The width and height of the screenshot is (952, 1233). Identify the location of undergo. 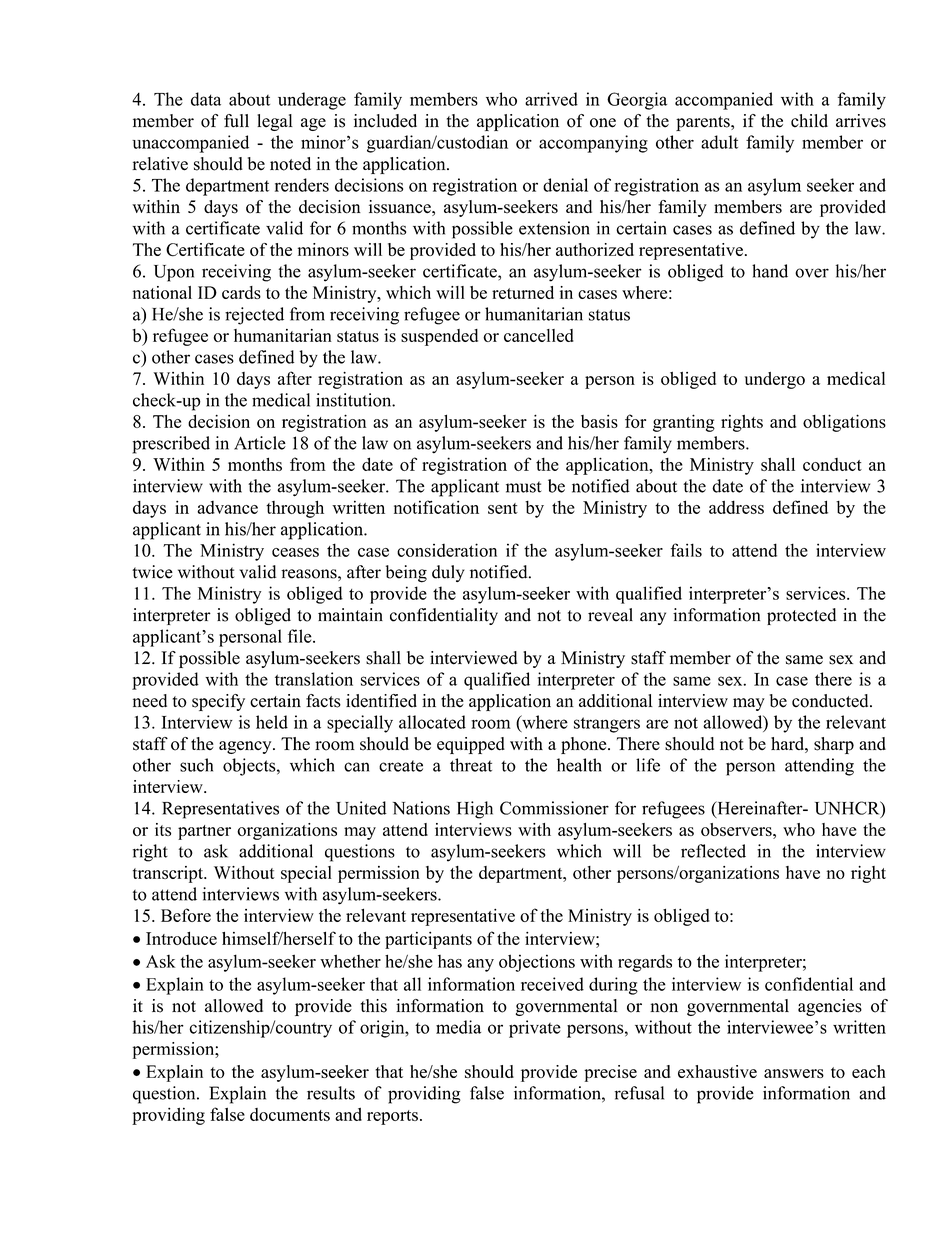
(775, 380).
